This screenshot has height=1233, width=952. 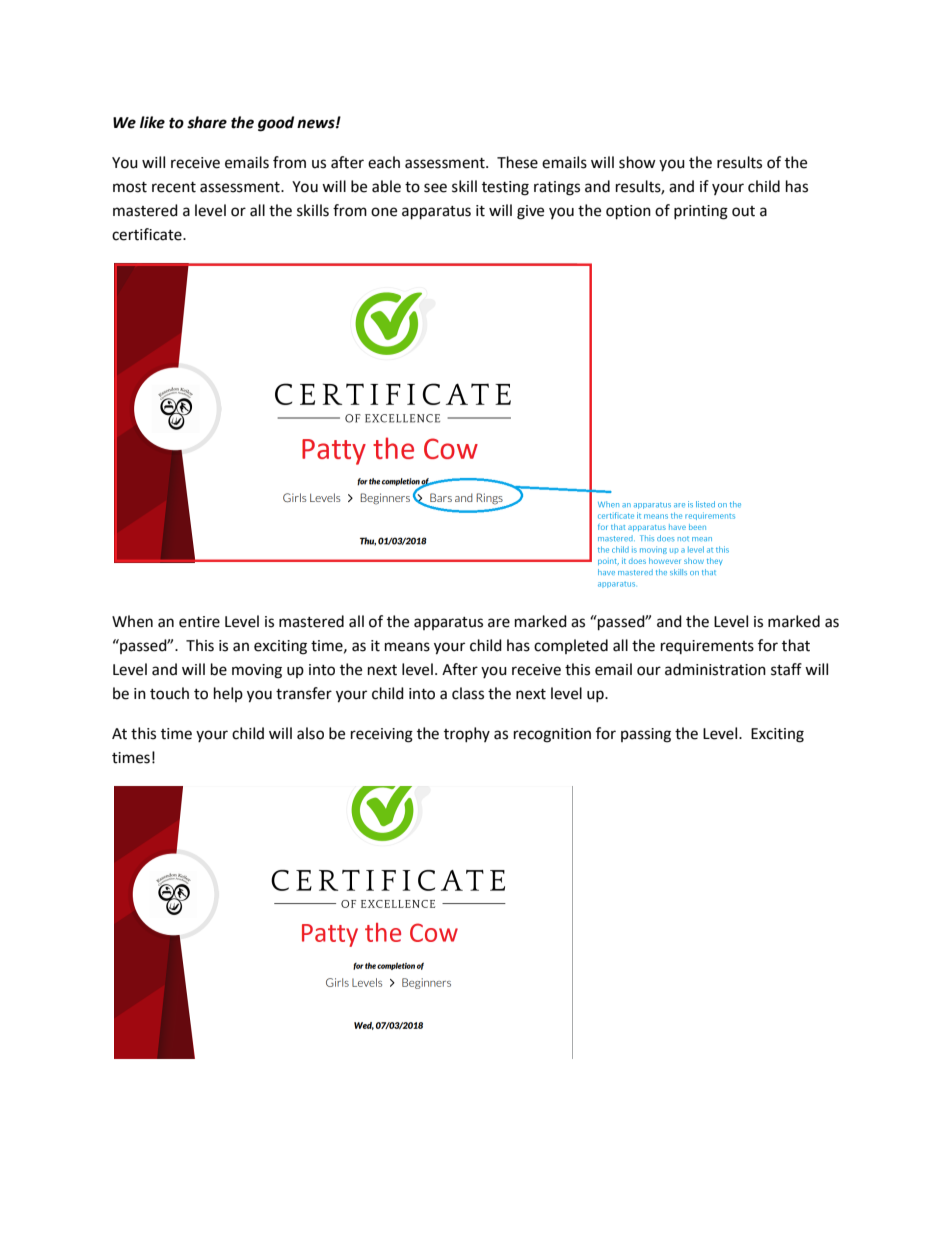 I want to click on printing, so click(x=701, y=212).
